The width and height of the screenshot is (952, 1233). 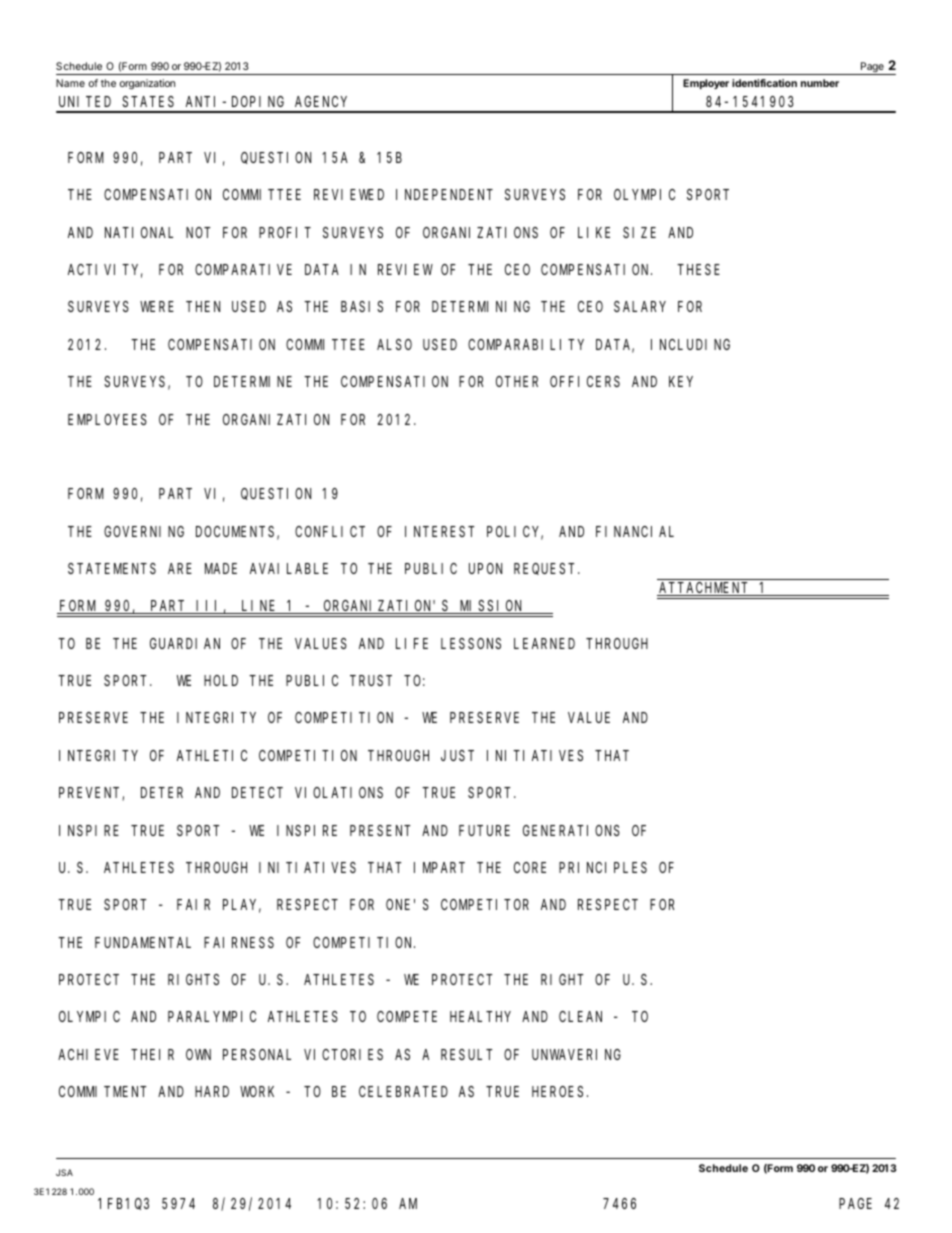 I want to click on Employer, so click(x=706, y=84).
